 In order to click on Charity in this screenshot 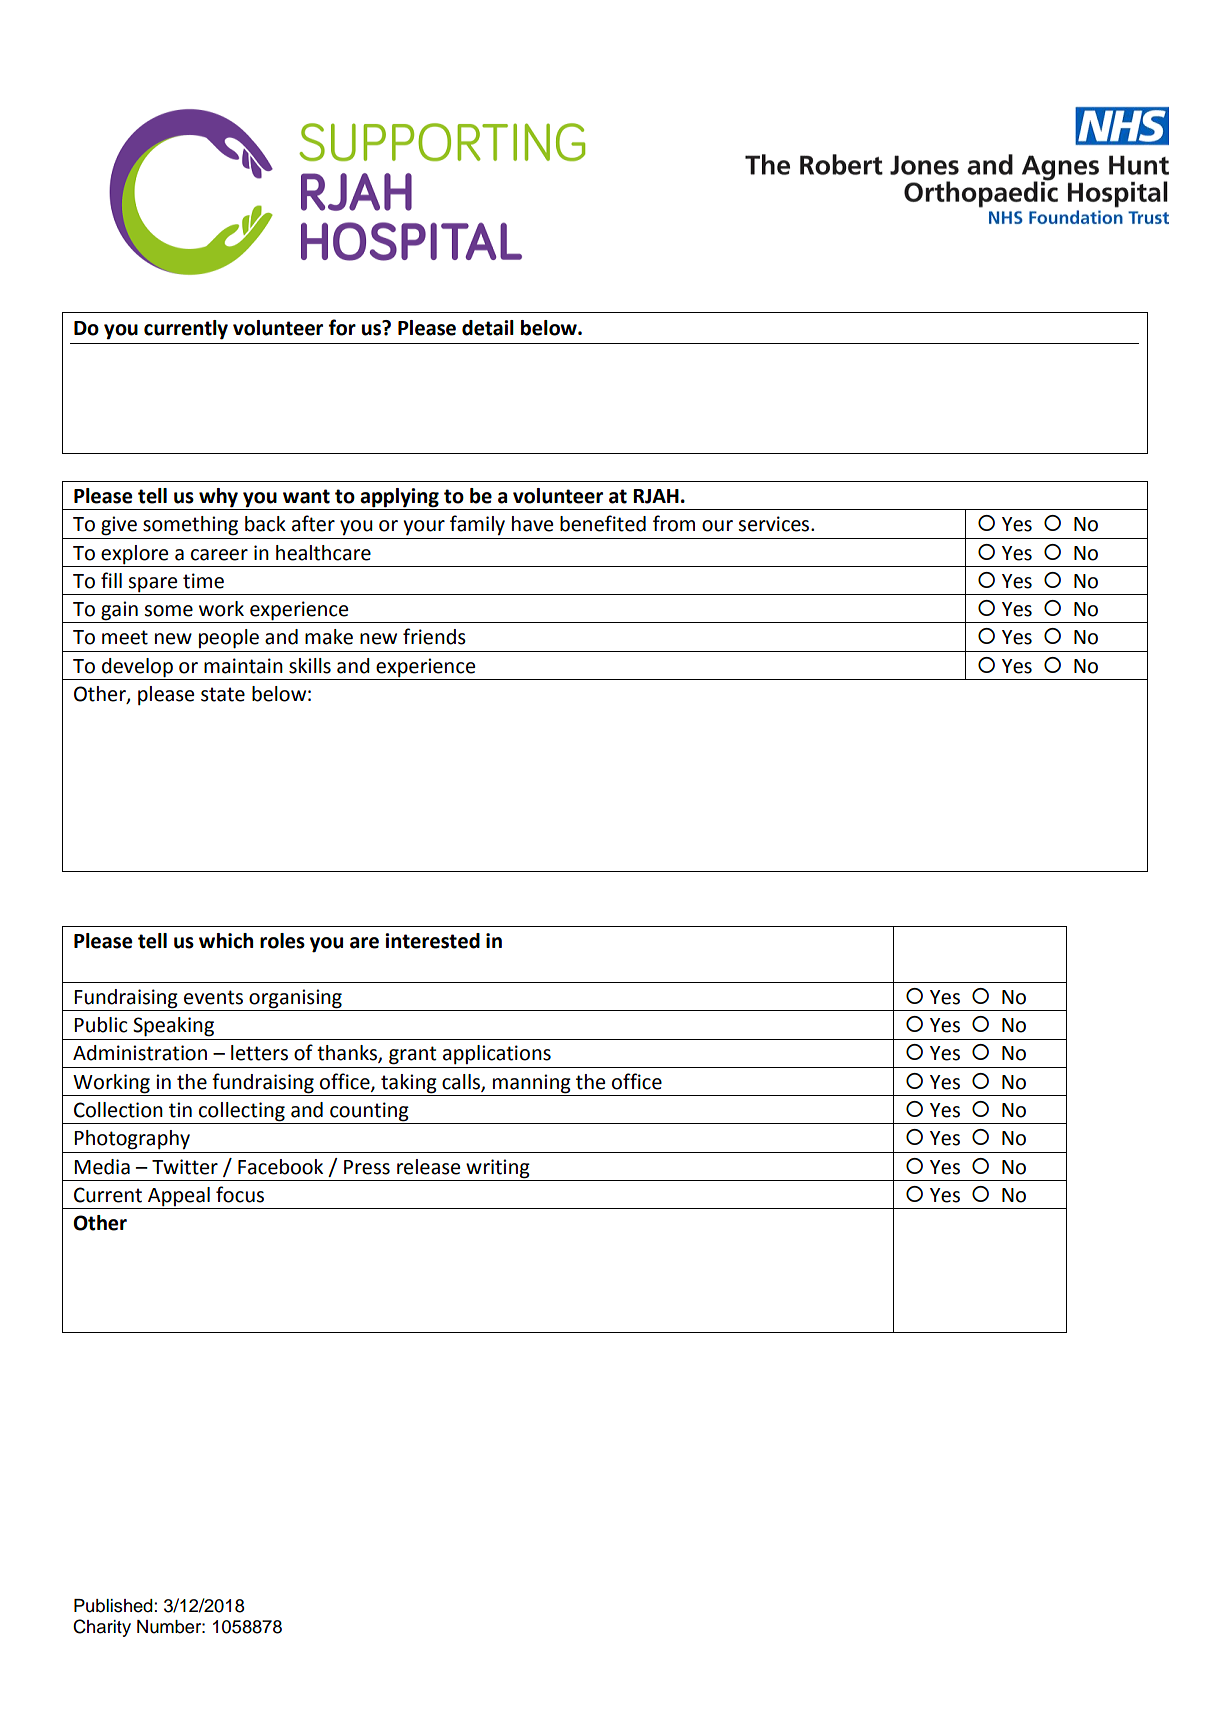, I will do `click(102, 1628)`.
